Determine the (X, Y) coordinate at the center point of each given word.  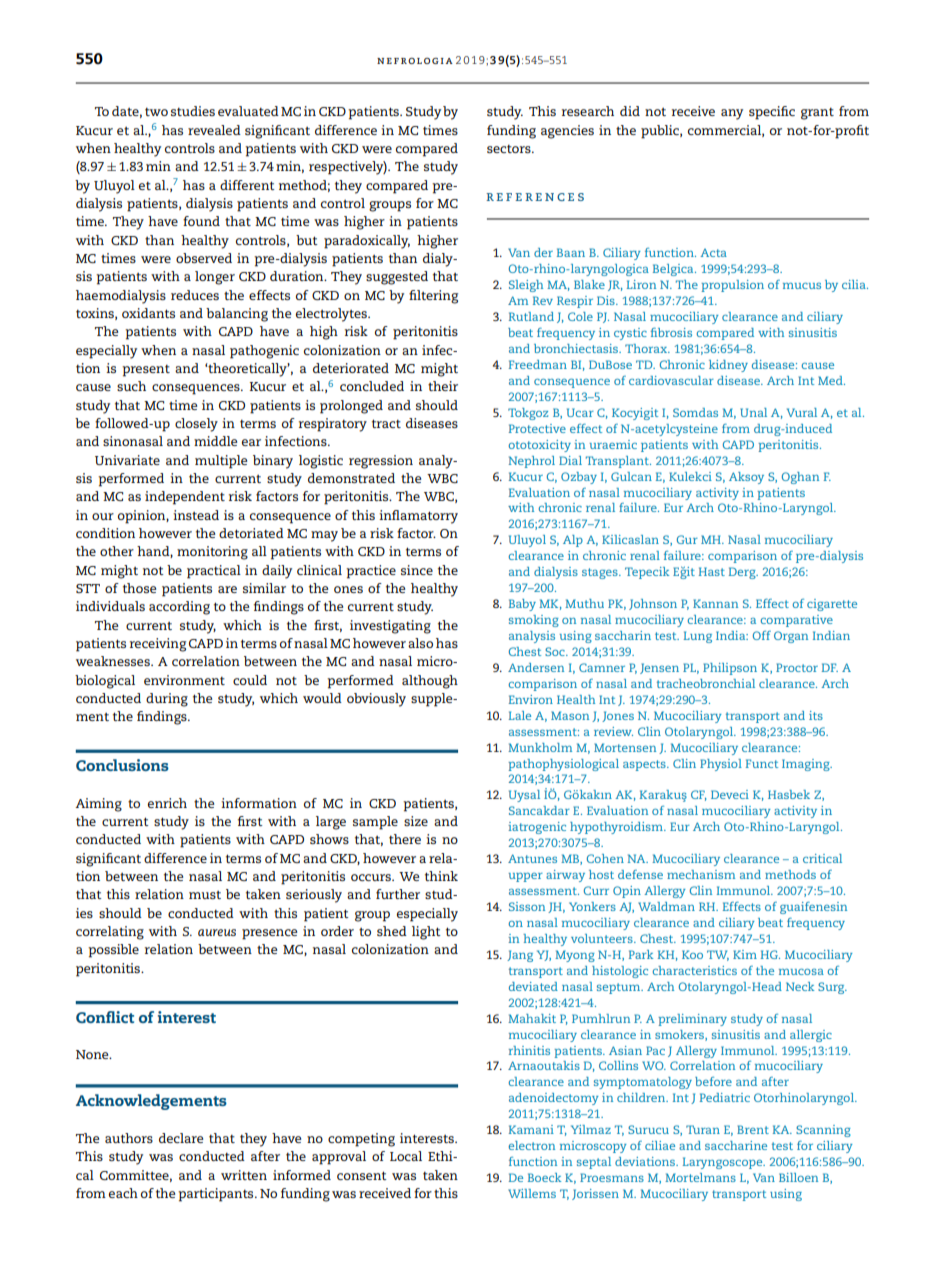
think (441, 876)
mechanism (701, 874)
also (420, 643)
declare (181, 1138)
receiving (158, 645)
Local (406, 1156)
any (732, 114)
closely (196, 425)
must (205, 895)
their (443, 386)
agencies (567, 132)
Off (762, 635)
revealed (214, 130)
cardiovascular (671, 380)
